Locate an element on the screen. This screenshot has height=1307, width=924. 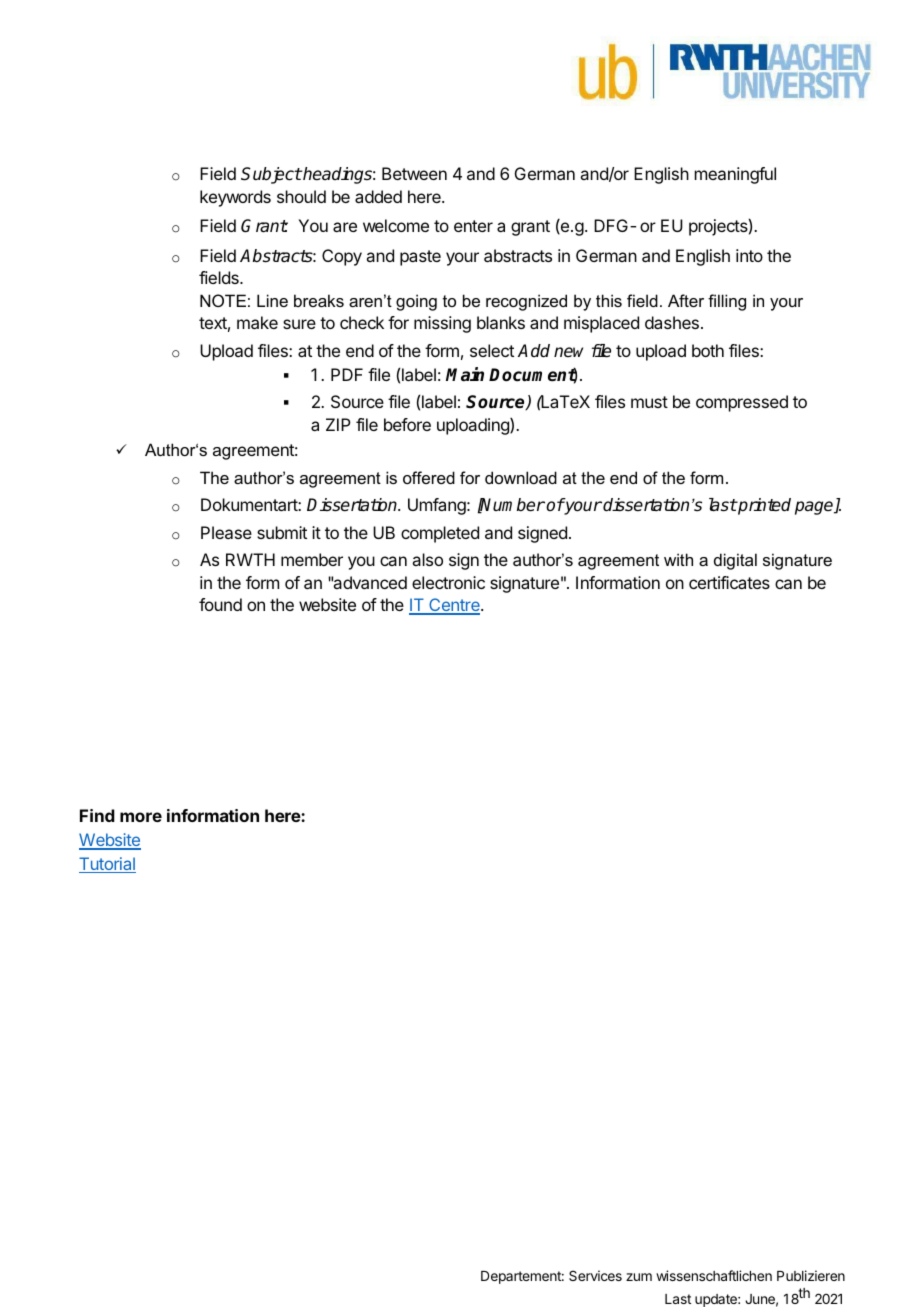
Please is located at coordinates (226, 532).
